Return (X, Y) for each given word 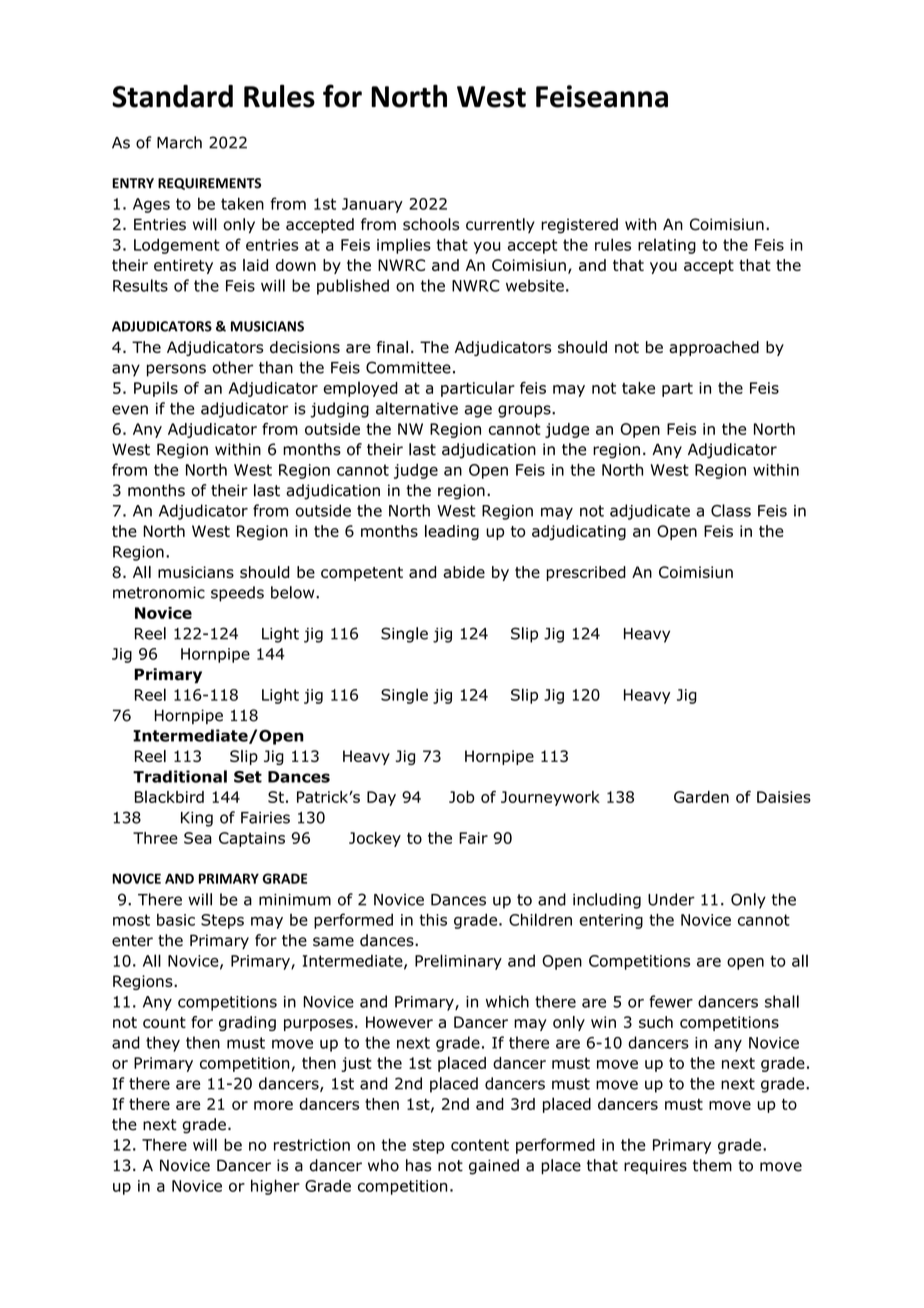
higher (275, 1187)
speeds (237, 594)
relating (667, 246)
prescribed (586, 573)
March (179, 142)
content (480, 1145)
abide (464, 572)
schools (431, 224)
